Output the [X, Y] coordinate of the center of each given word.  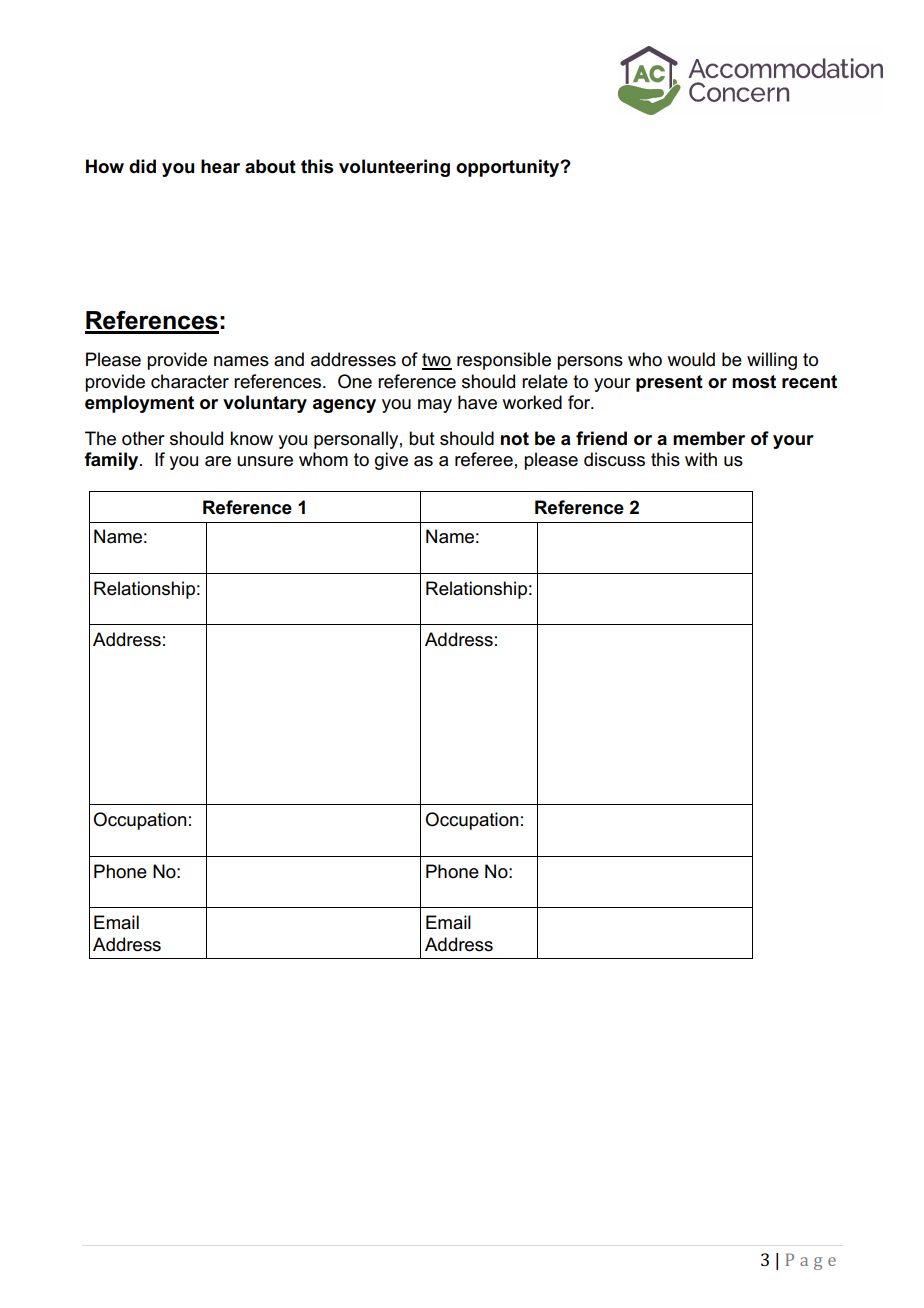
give [391, 461]
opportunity [509, 168]
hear [220, 166]
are [218, 461]
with [701, 459]
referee [484, 459]
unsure [265, 461]
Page [811, 1261]
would [691, 359]
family [112, 461]
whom [323, 459]
